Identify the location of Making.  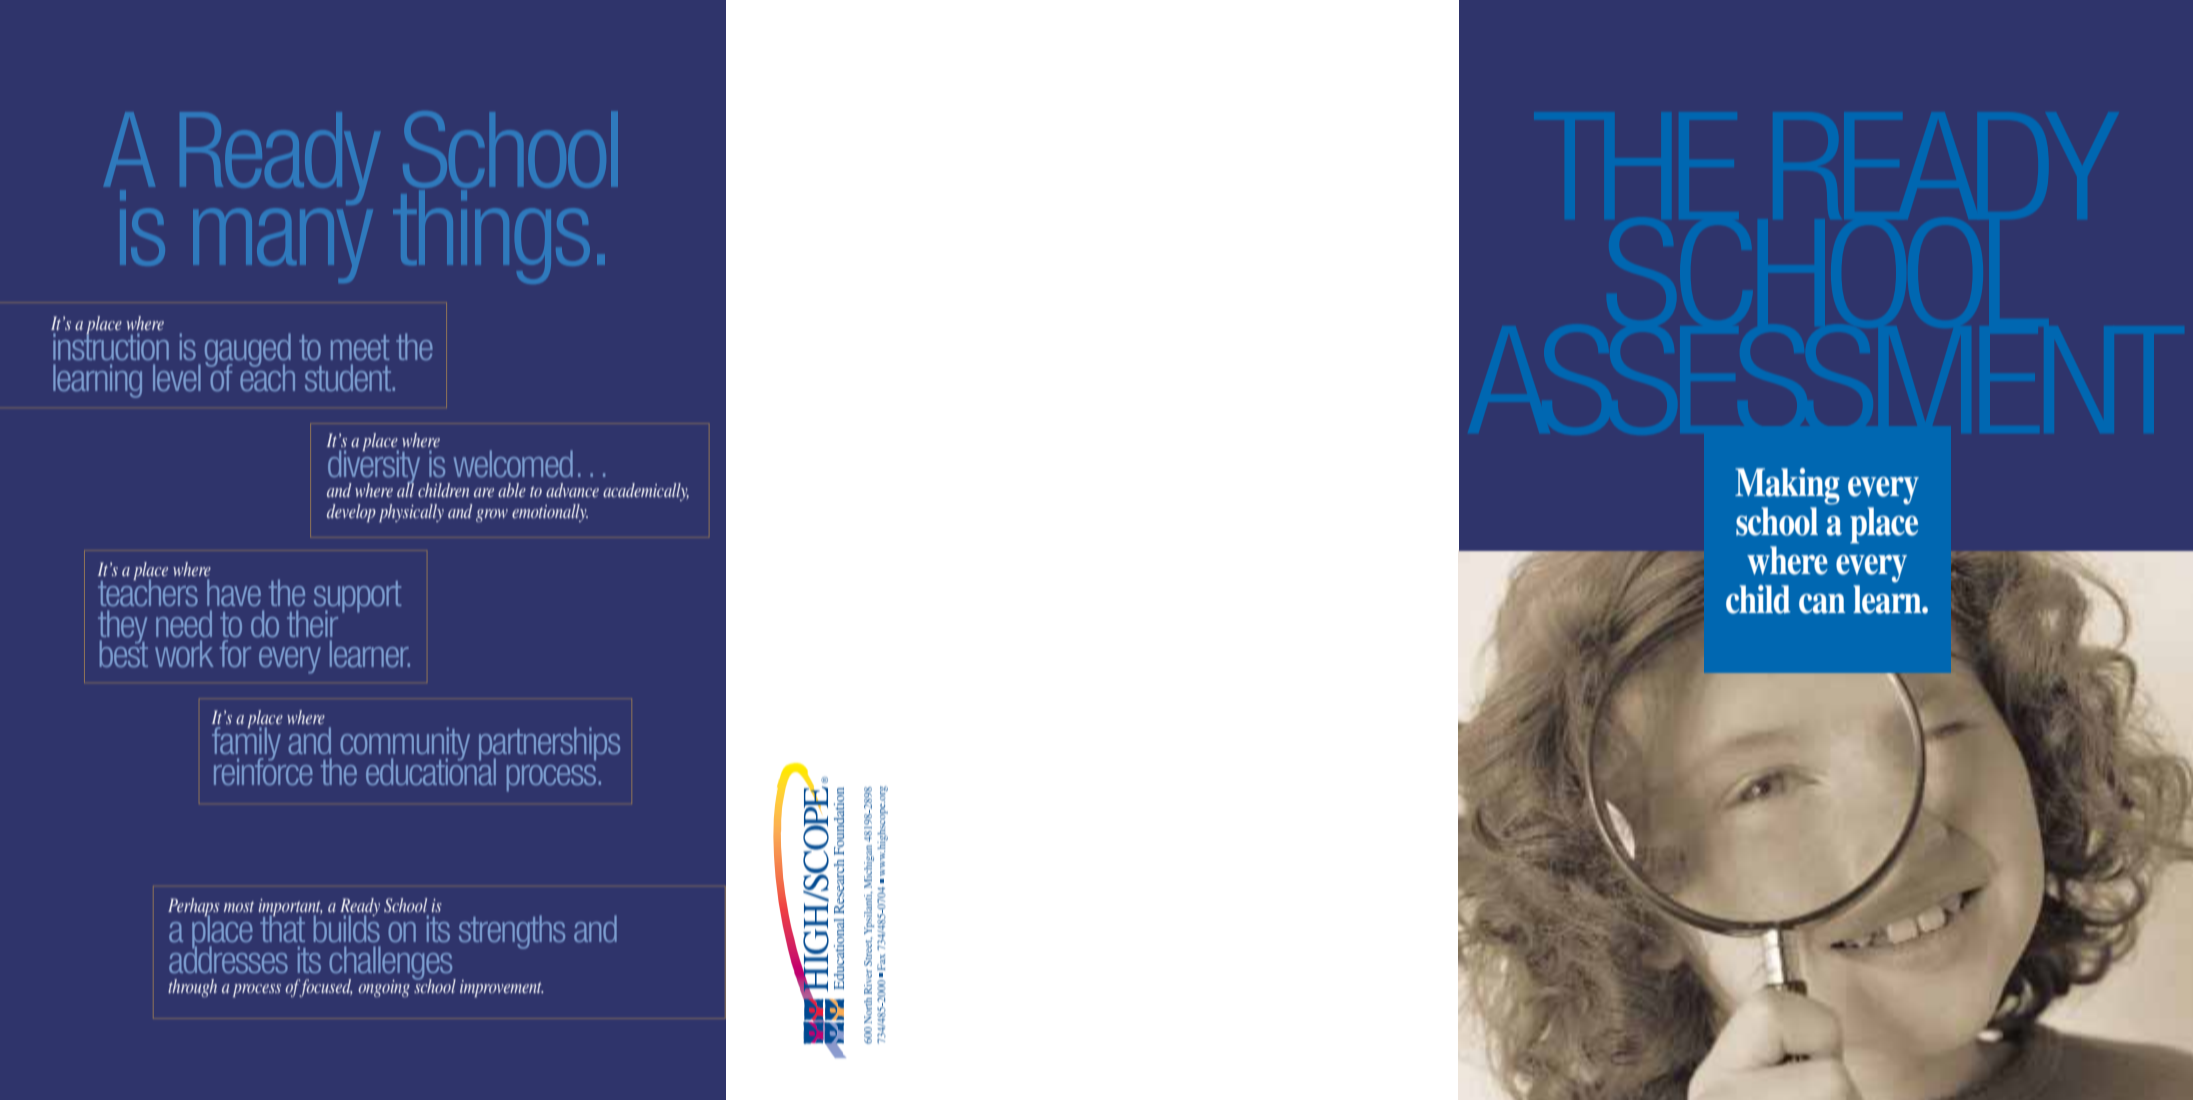
(1787, 486).
